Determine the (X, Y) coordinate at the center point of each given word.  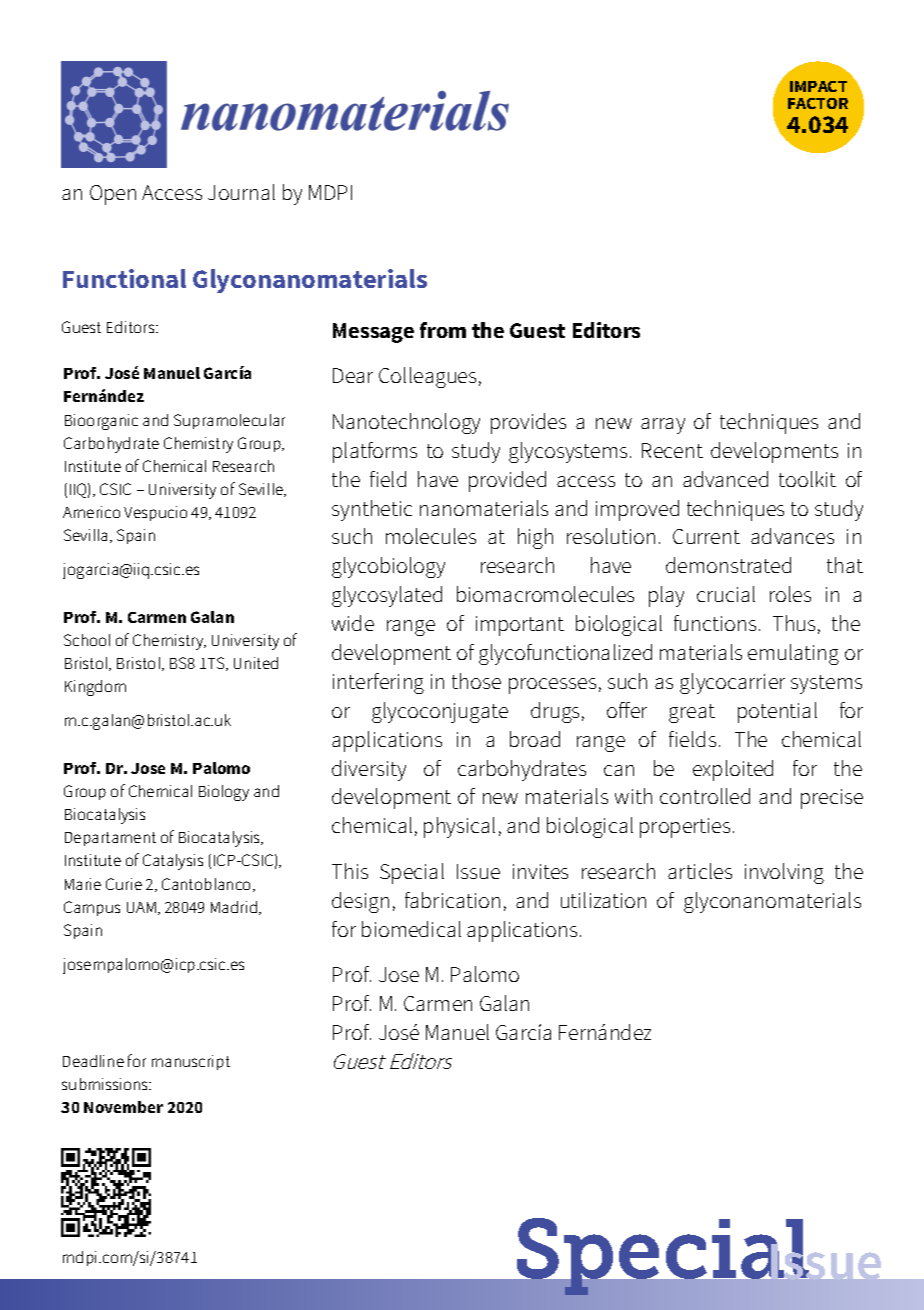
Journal (241, 192)
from (443, 330)
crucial (726, 594)
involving (784, 873)
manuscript (191, 1062)
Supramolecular (229, 421)
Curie (124, 884)
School (87, 640)
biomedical (411, 929)
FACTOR (818, 103)
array (663, 426)
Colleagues (427, 377)
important (520, 626)
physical (459, 827)
